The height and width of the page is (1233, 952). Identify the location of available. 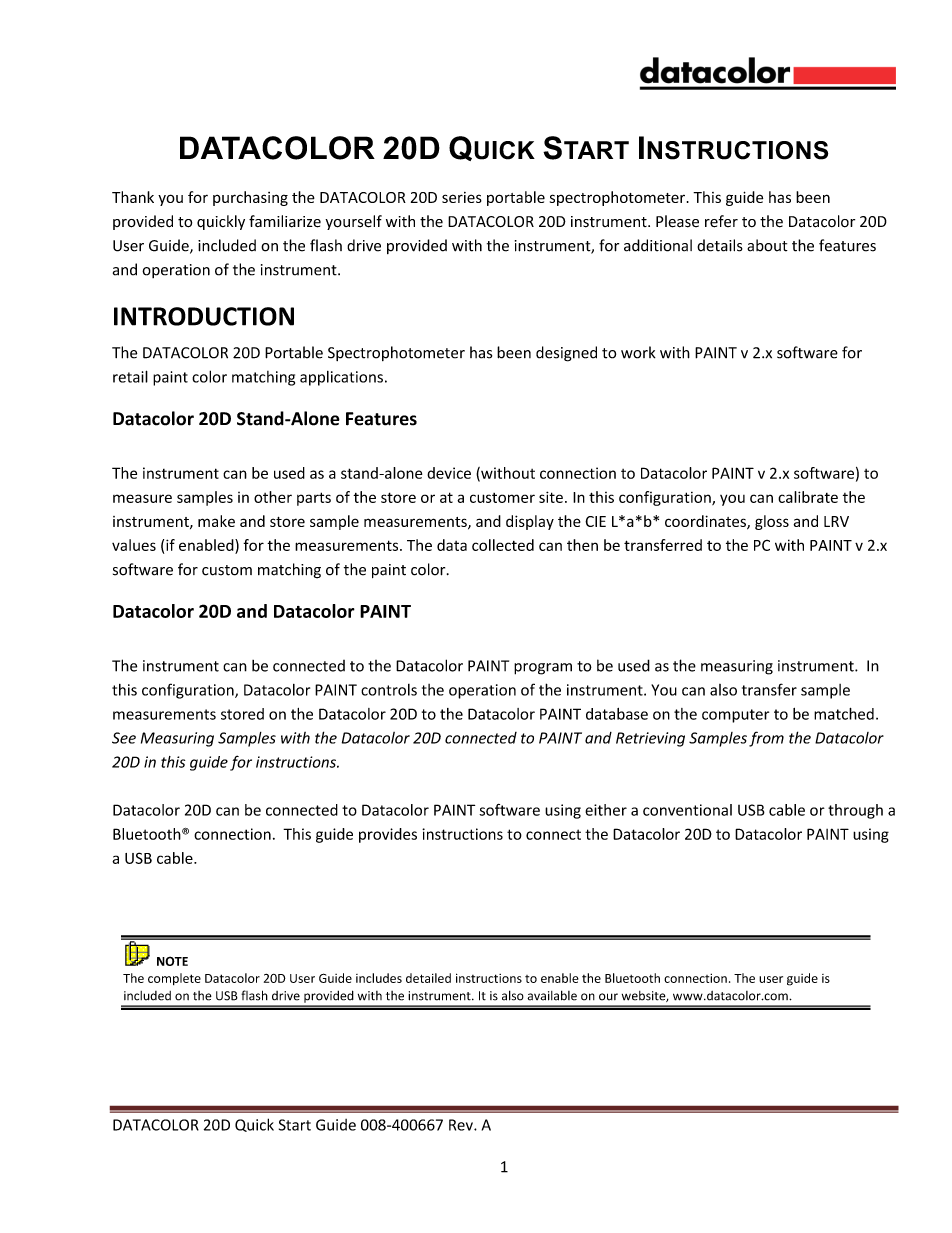
(552, 995).
